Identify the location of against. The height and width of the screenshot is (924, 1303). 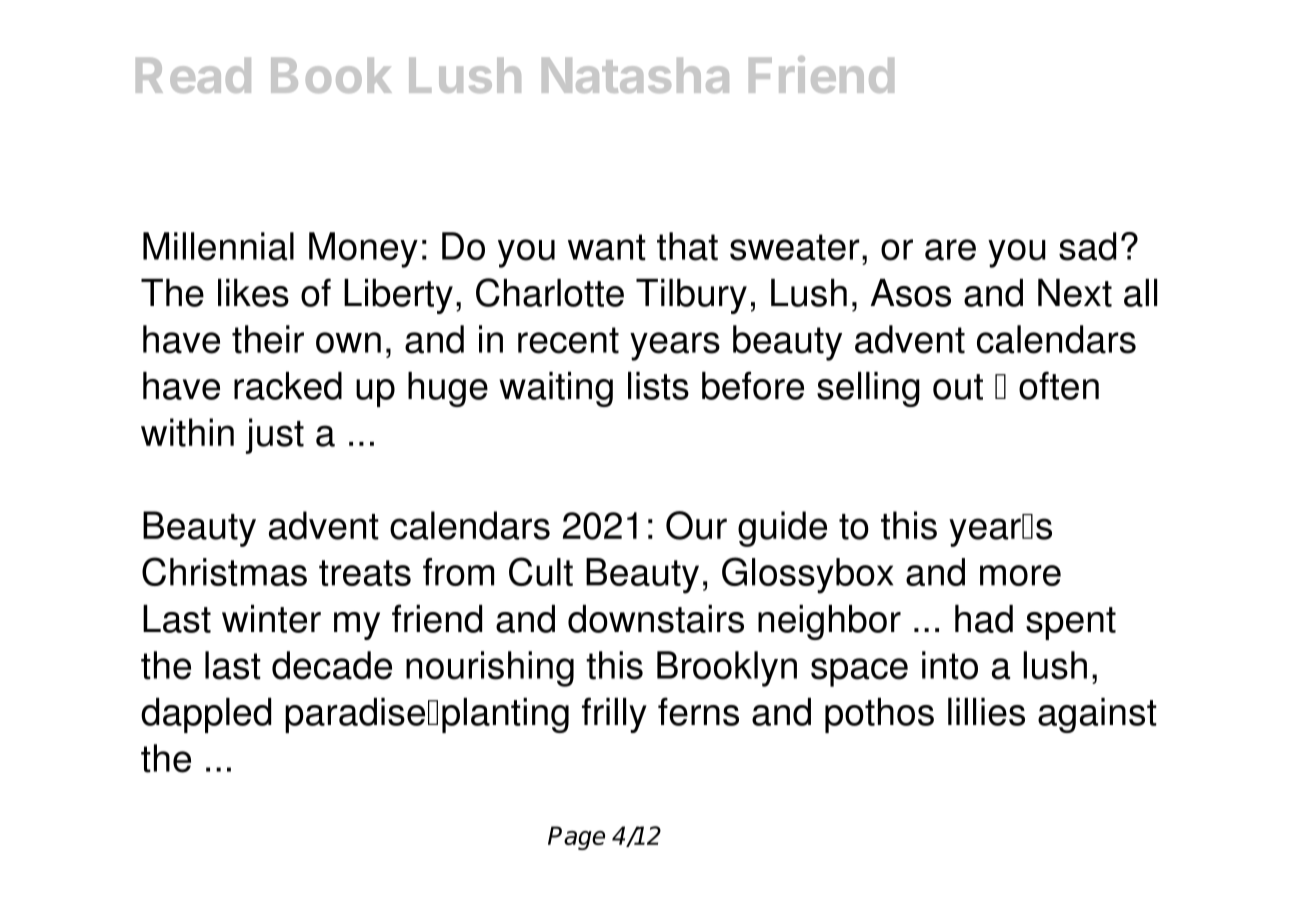
(1097, 715).
